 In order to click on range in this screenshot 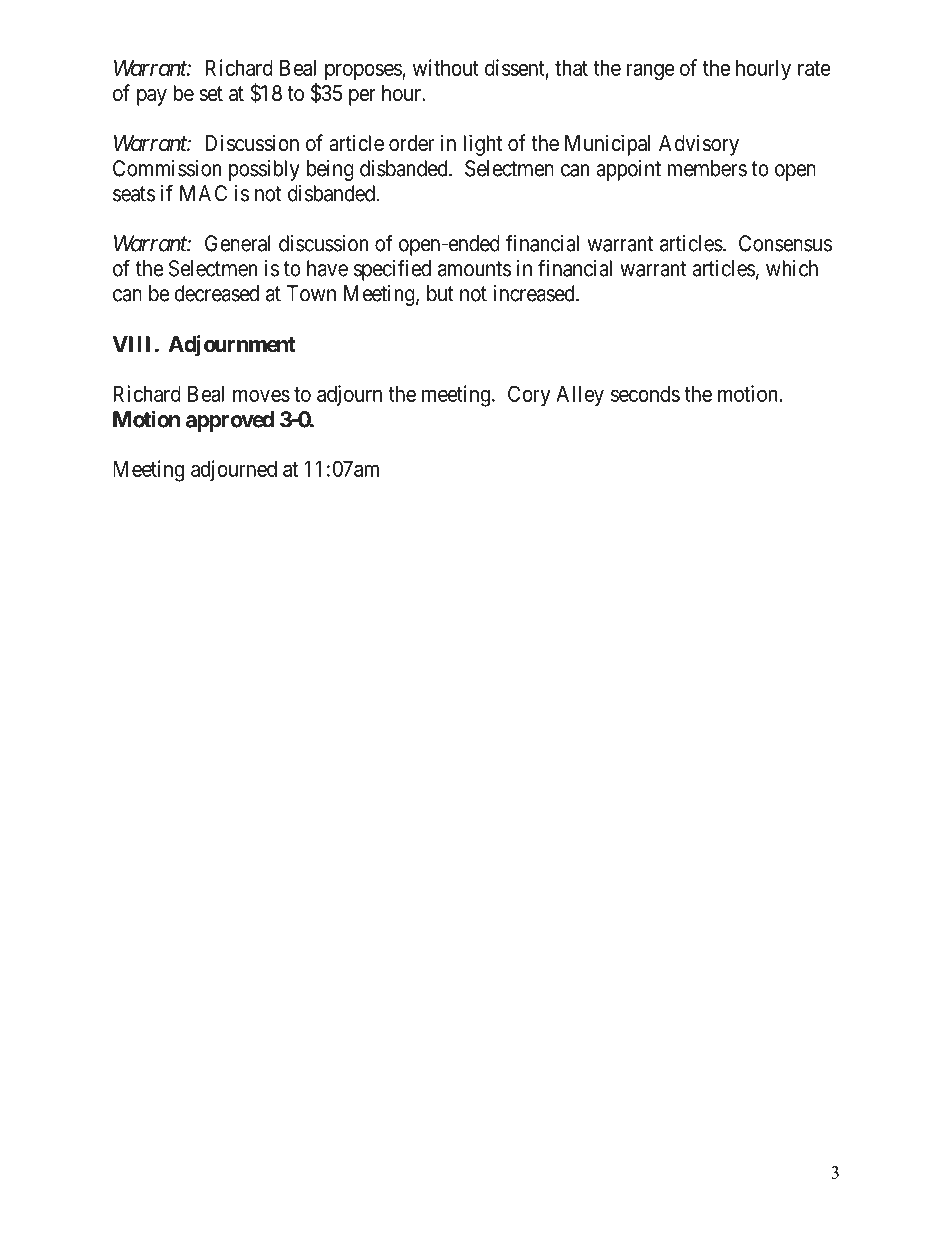, I will do `click(651, 72)`.
